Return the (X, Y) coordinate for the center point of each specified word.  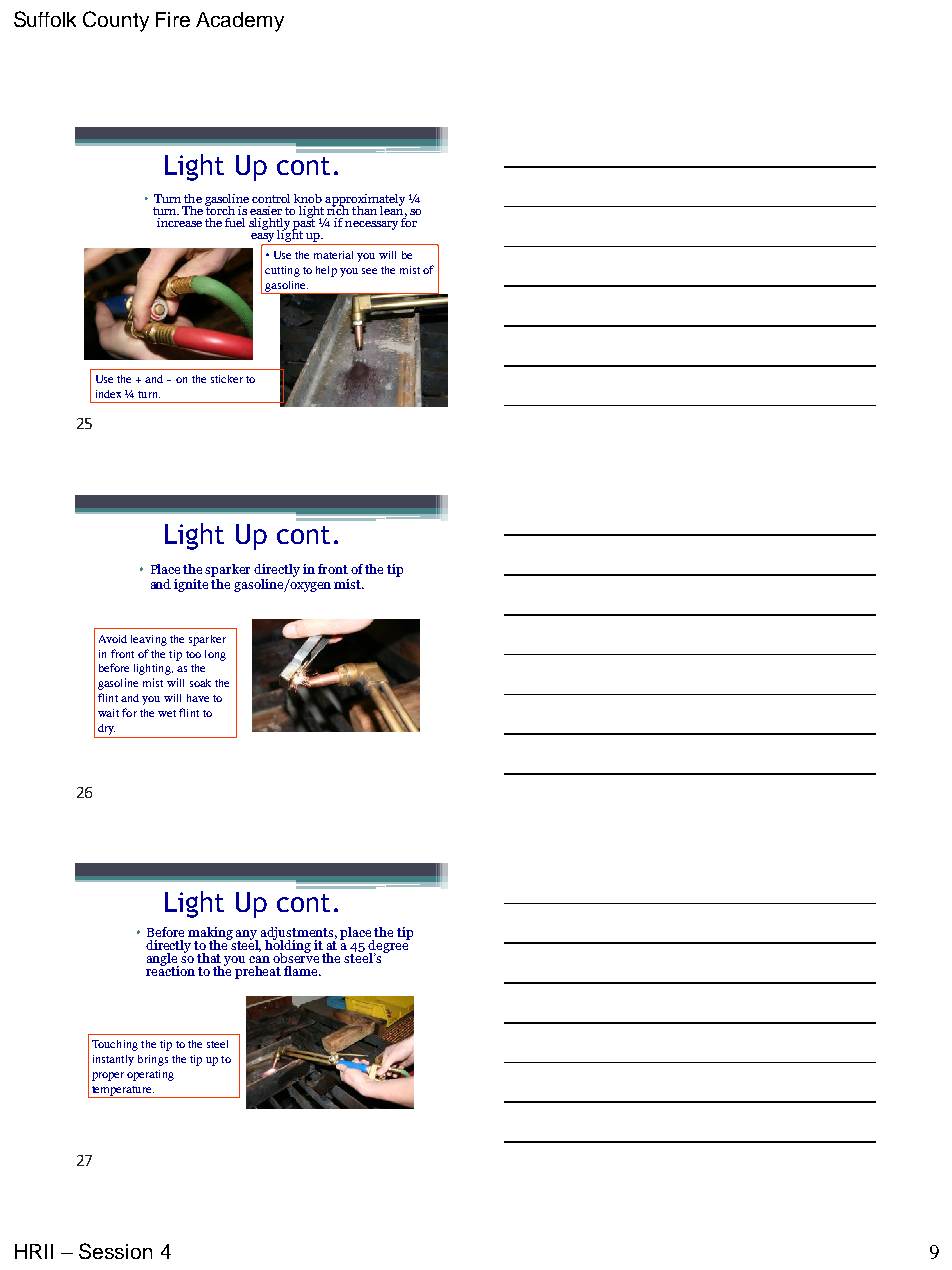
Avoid (113, 639)
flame (302, 971)
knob (308, 198)
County (116, 21)
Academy (240, 22)
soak (200, 683)
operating (150, 1075)
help (326, 271)
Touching (115, 1045)
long (215, 655)
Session (115, 1251)
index (108, 394)
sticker (227, 379)
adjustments (299, 935)
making (210, 935)
